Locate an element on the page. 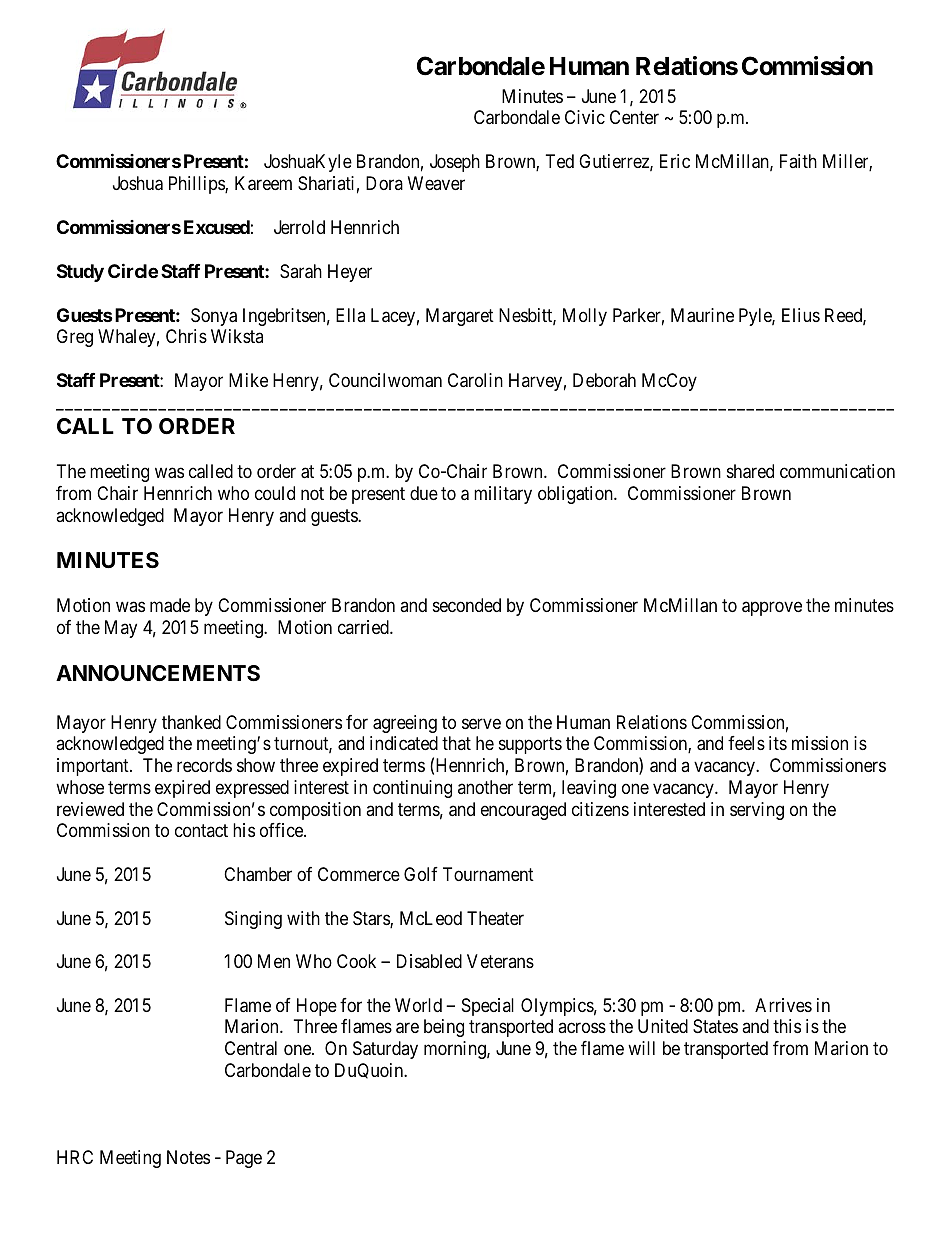 Image resolution: width=952 pixels, height=1233 pixels. Faith is located at coordinates (798, 161).
